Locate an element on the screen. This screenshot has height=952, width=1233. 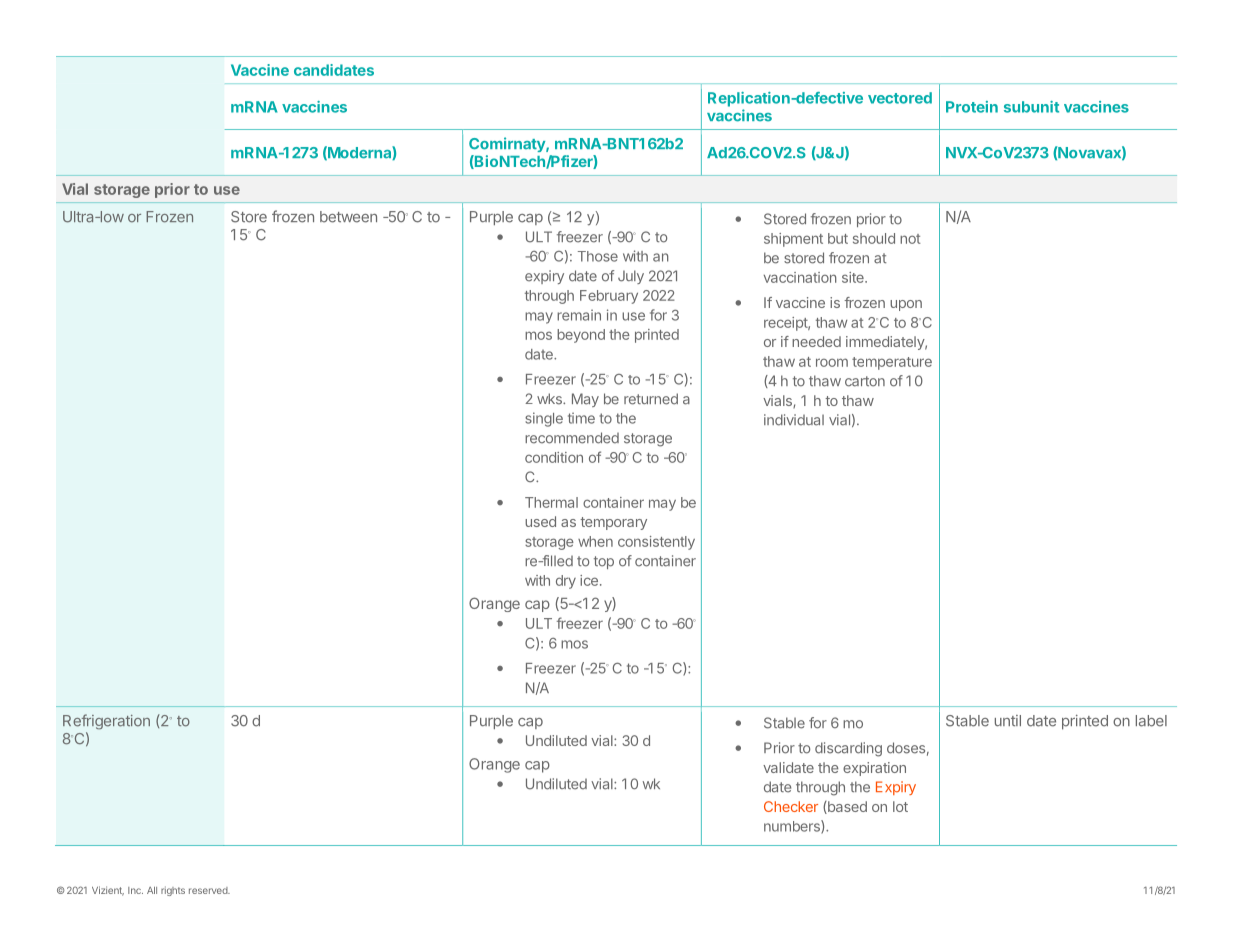
vectored is located at coordinates (900, 98).
